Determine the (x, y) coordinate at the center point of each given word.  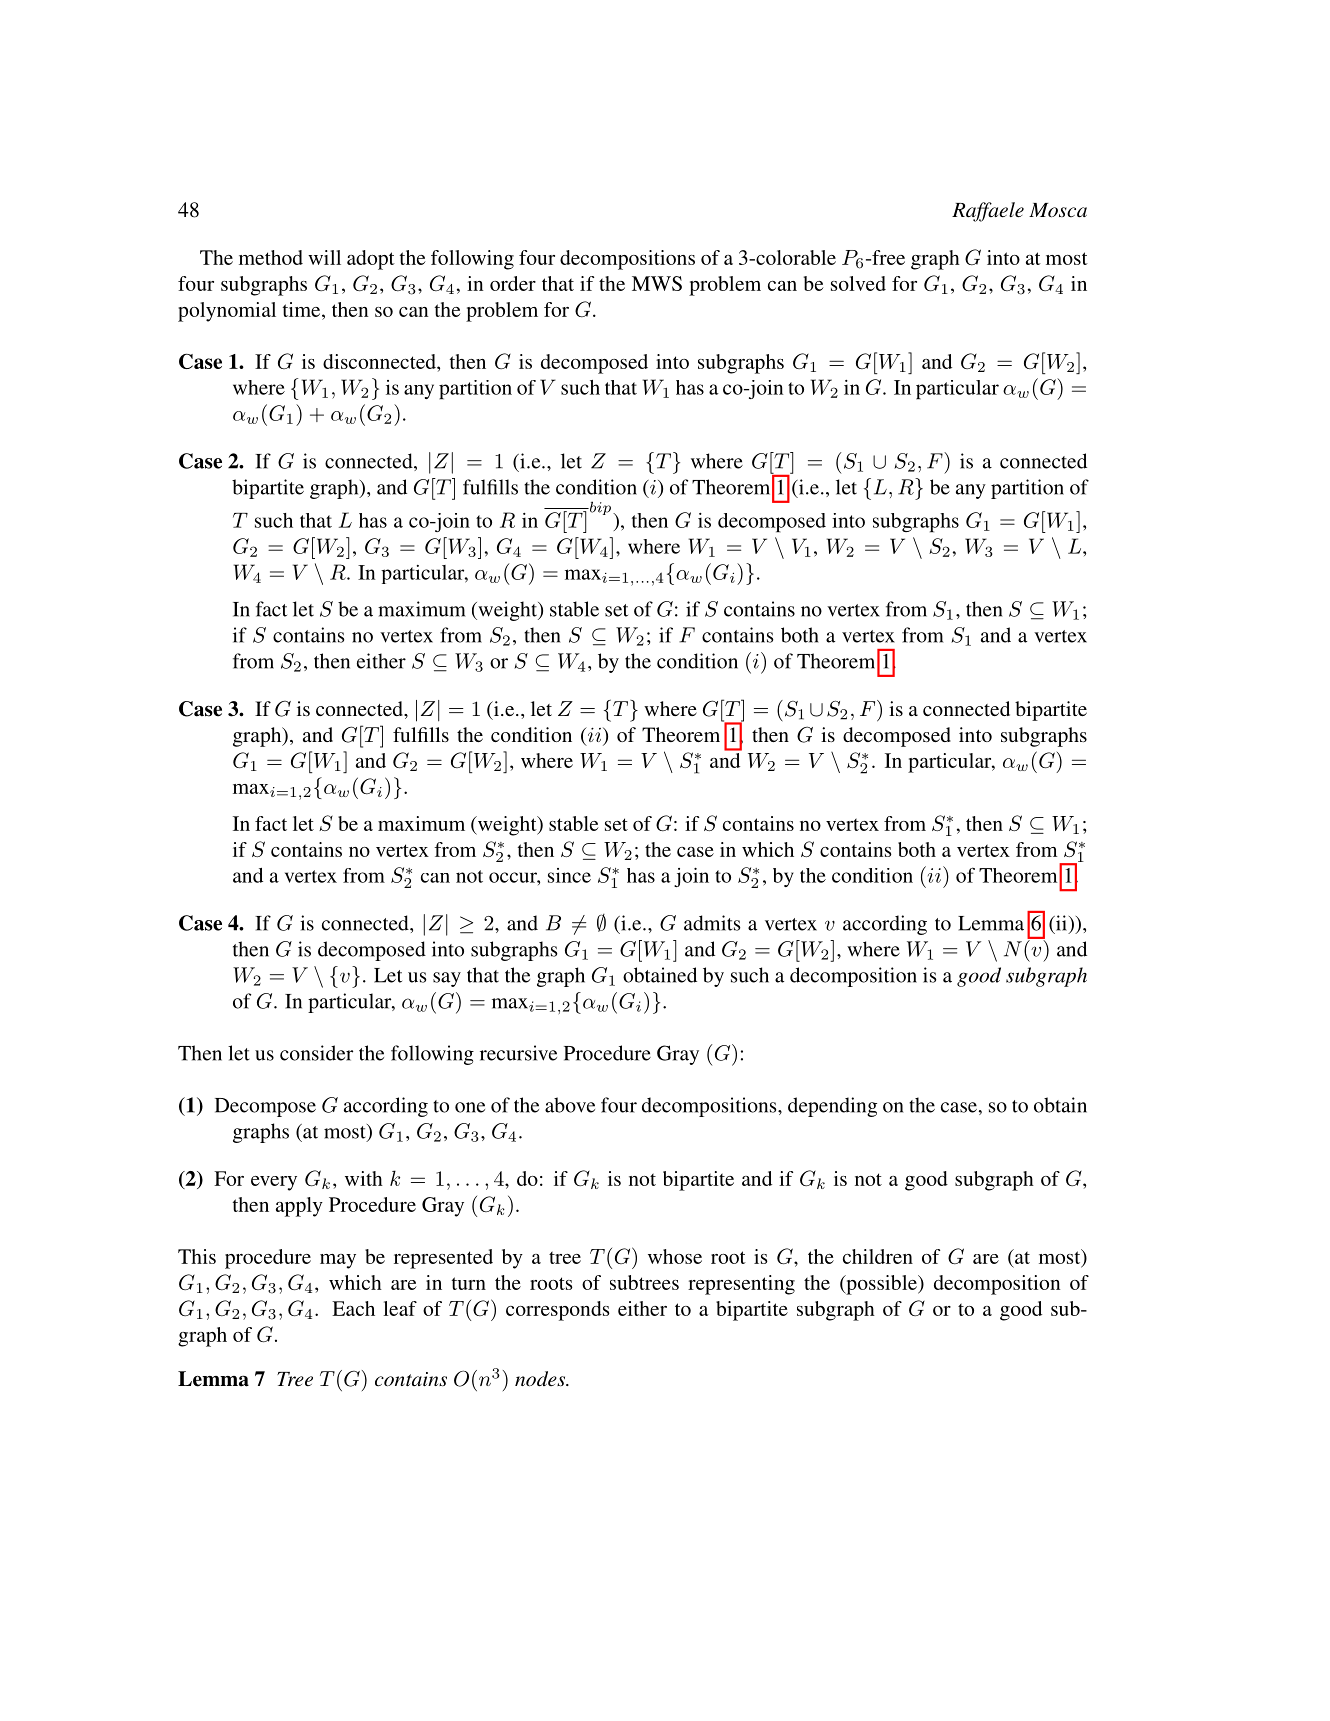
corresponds (558, 1311)
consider (316, 1053)
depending (832, 1107)
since (569, 875)
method (271, 257)
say (447, 979)
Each (353, 1308)
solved (858, 283)
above (570, 1105)
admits (712, 923)
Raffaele (988, 212)
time (303, 309)
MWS (657, 283)
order (513, 283)
